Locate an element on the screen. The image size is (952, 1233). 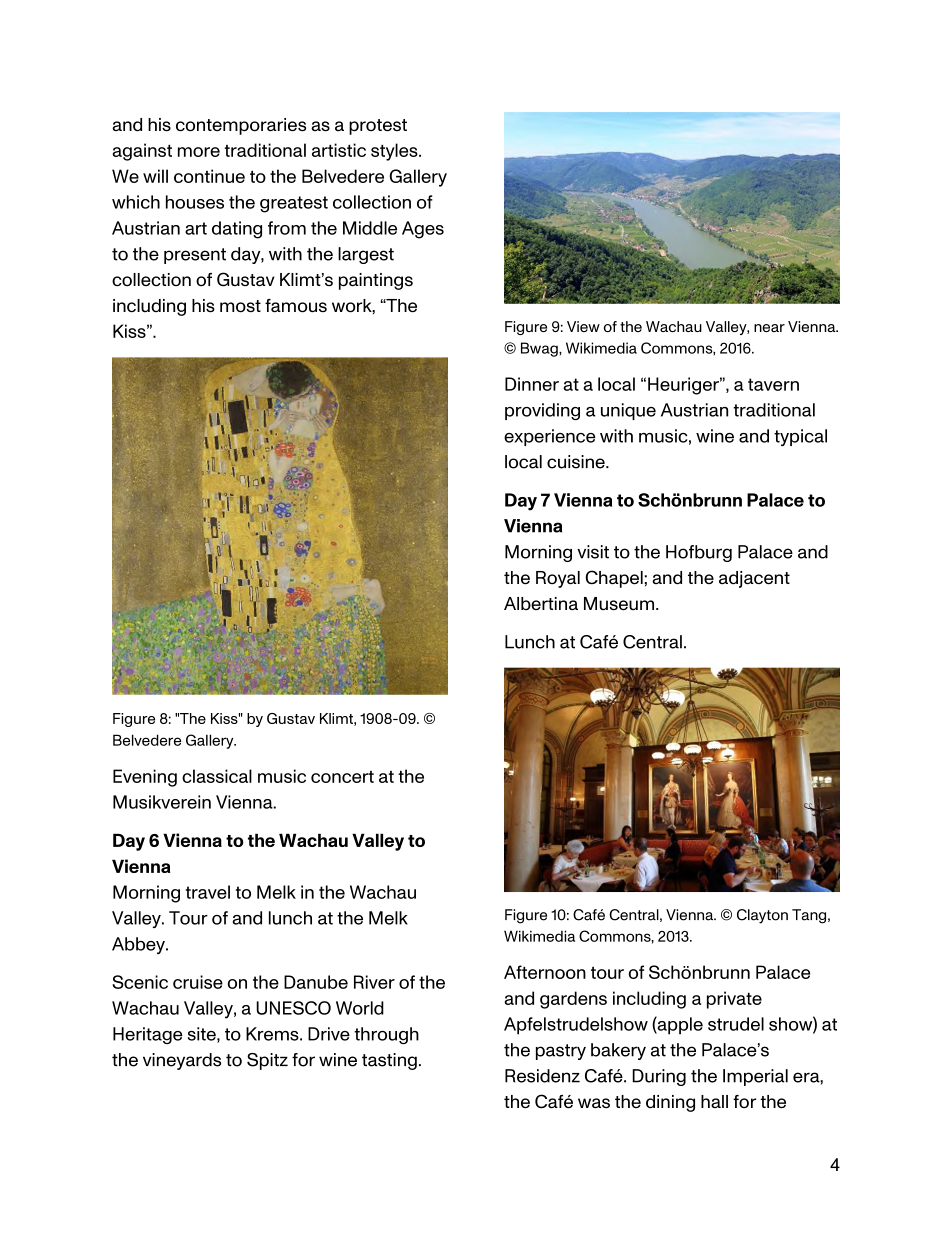
adjacent is located at coordinates (754, 579).
